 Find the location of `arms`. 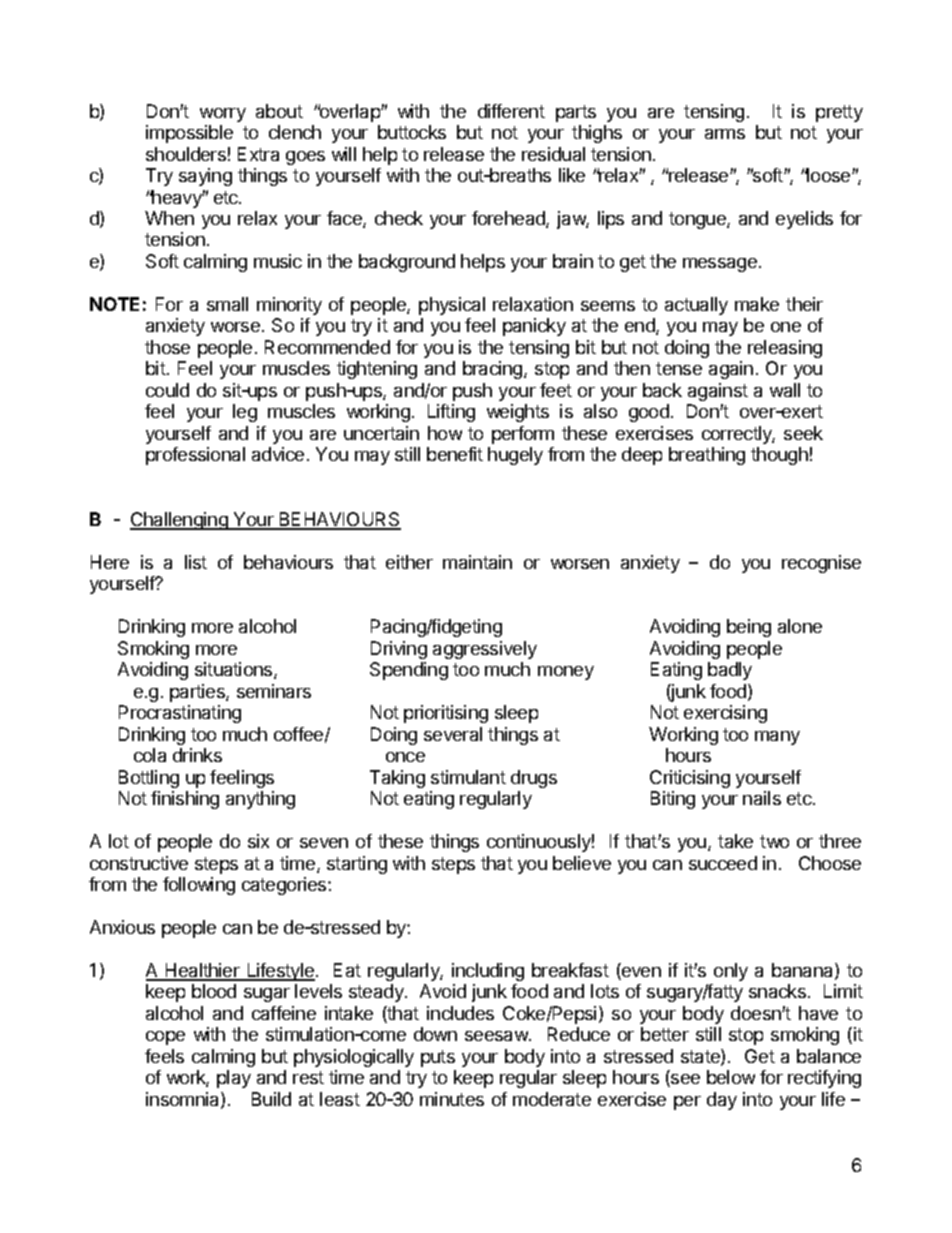

arms is located at coordinates (725, 134).
